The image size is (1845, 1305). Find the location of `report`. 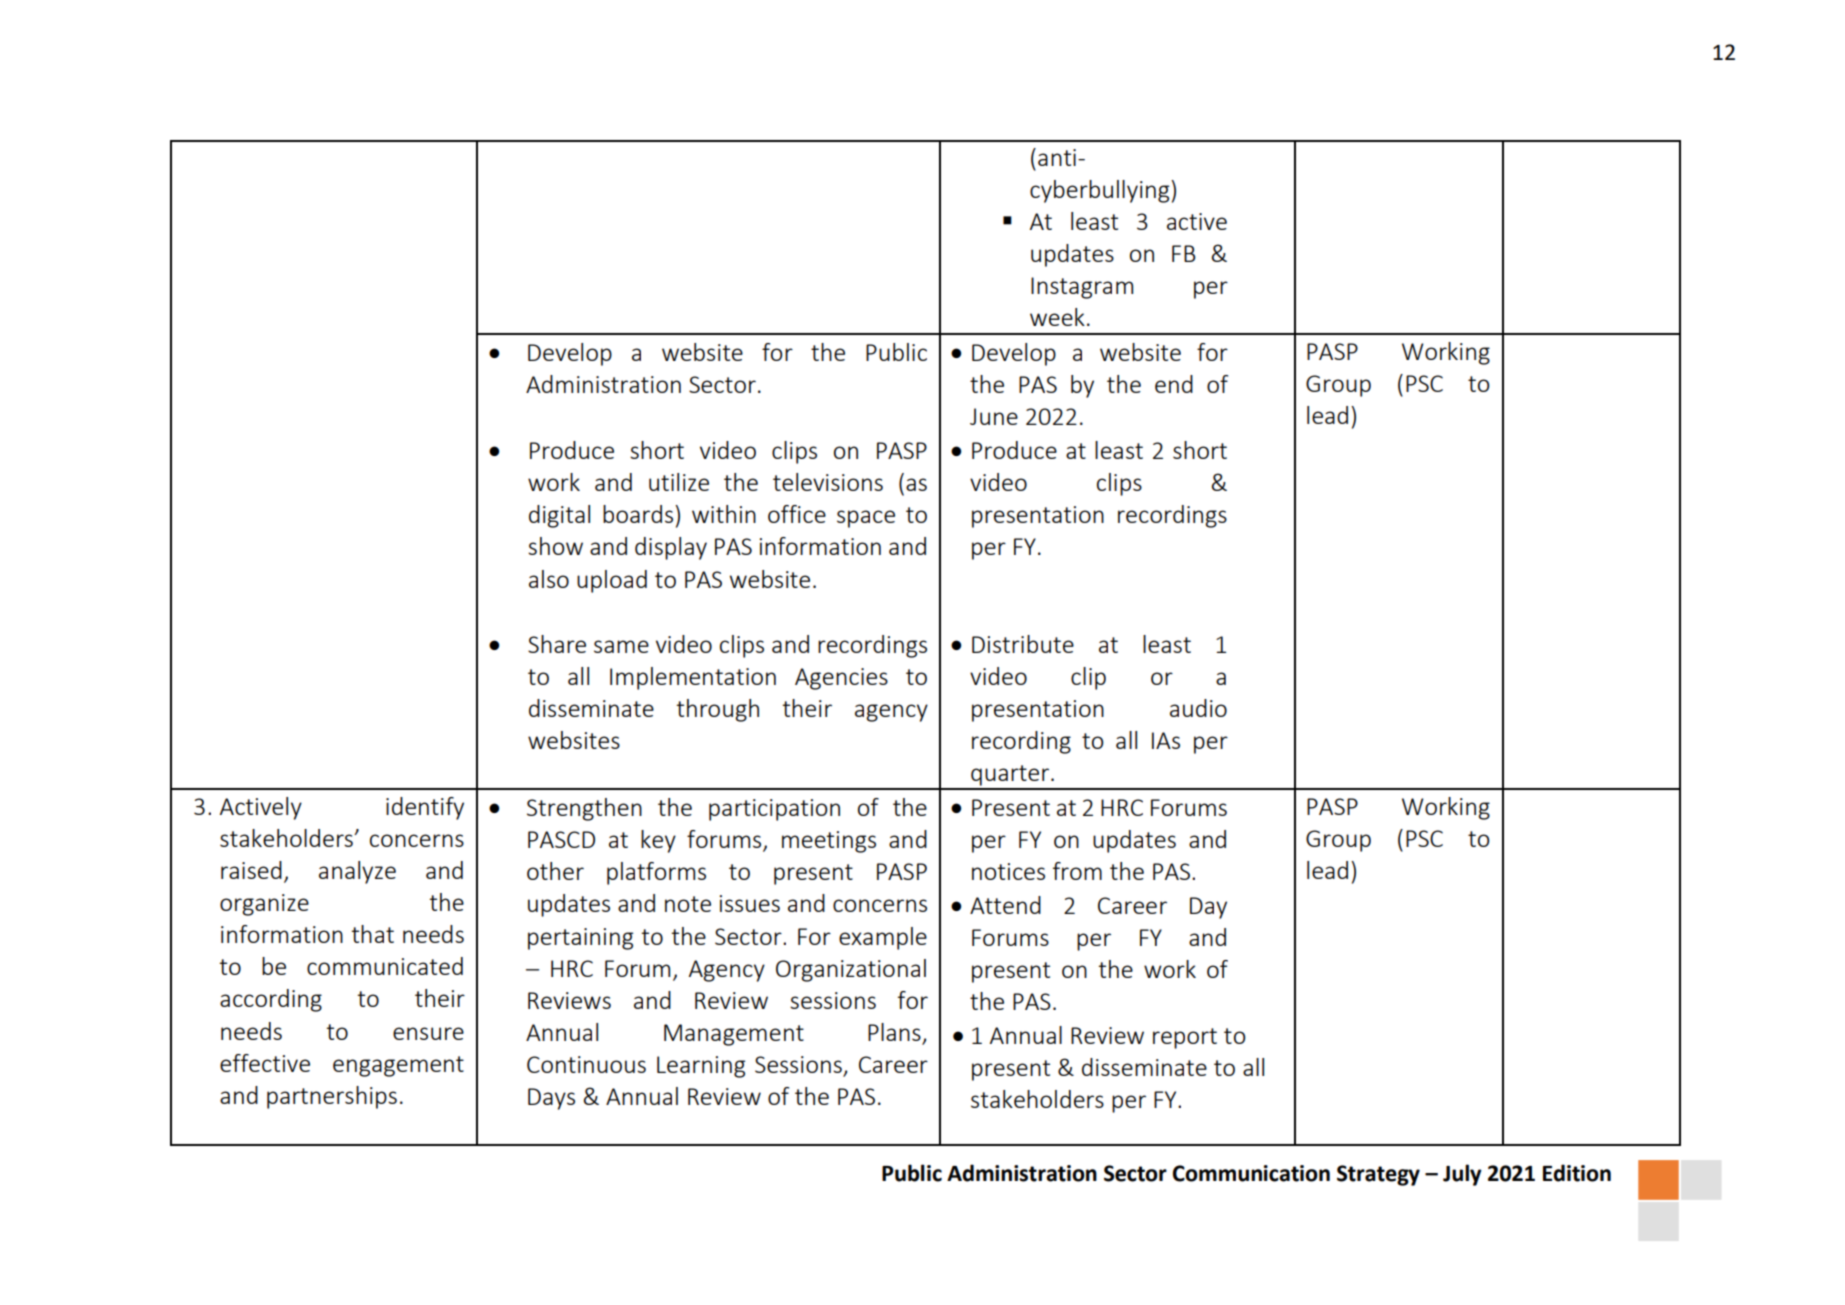

report is located at coordinates (1185, 1038).
